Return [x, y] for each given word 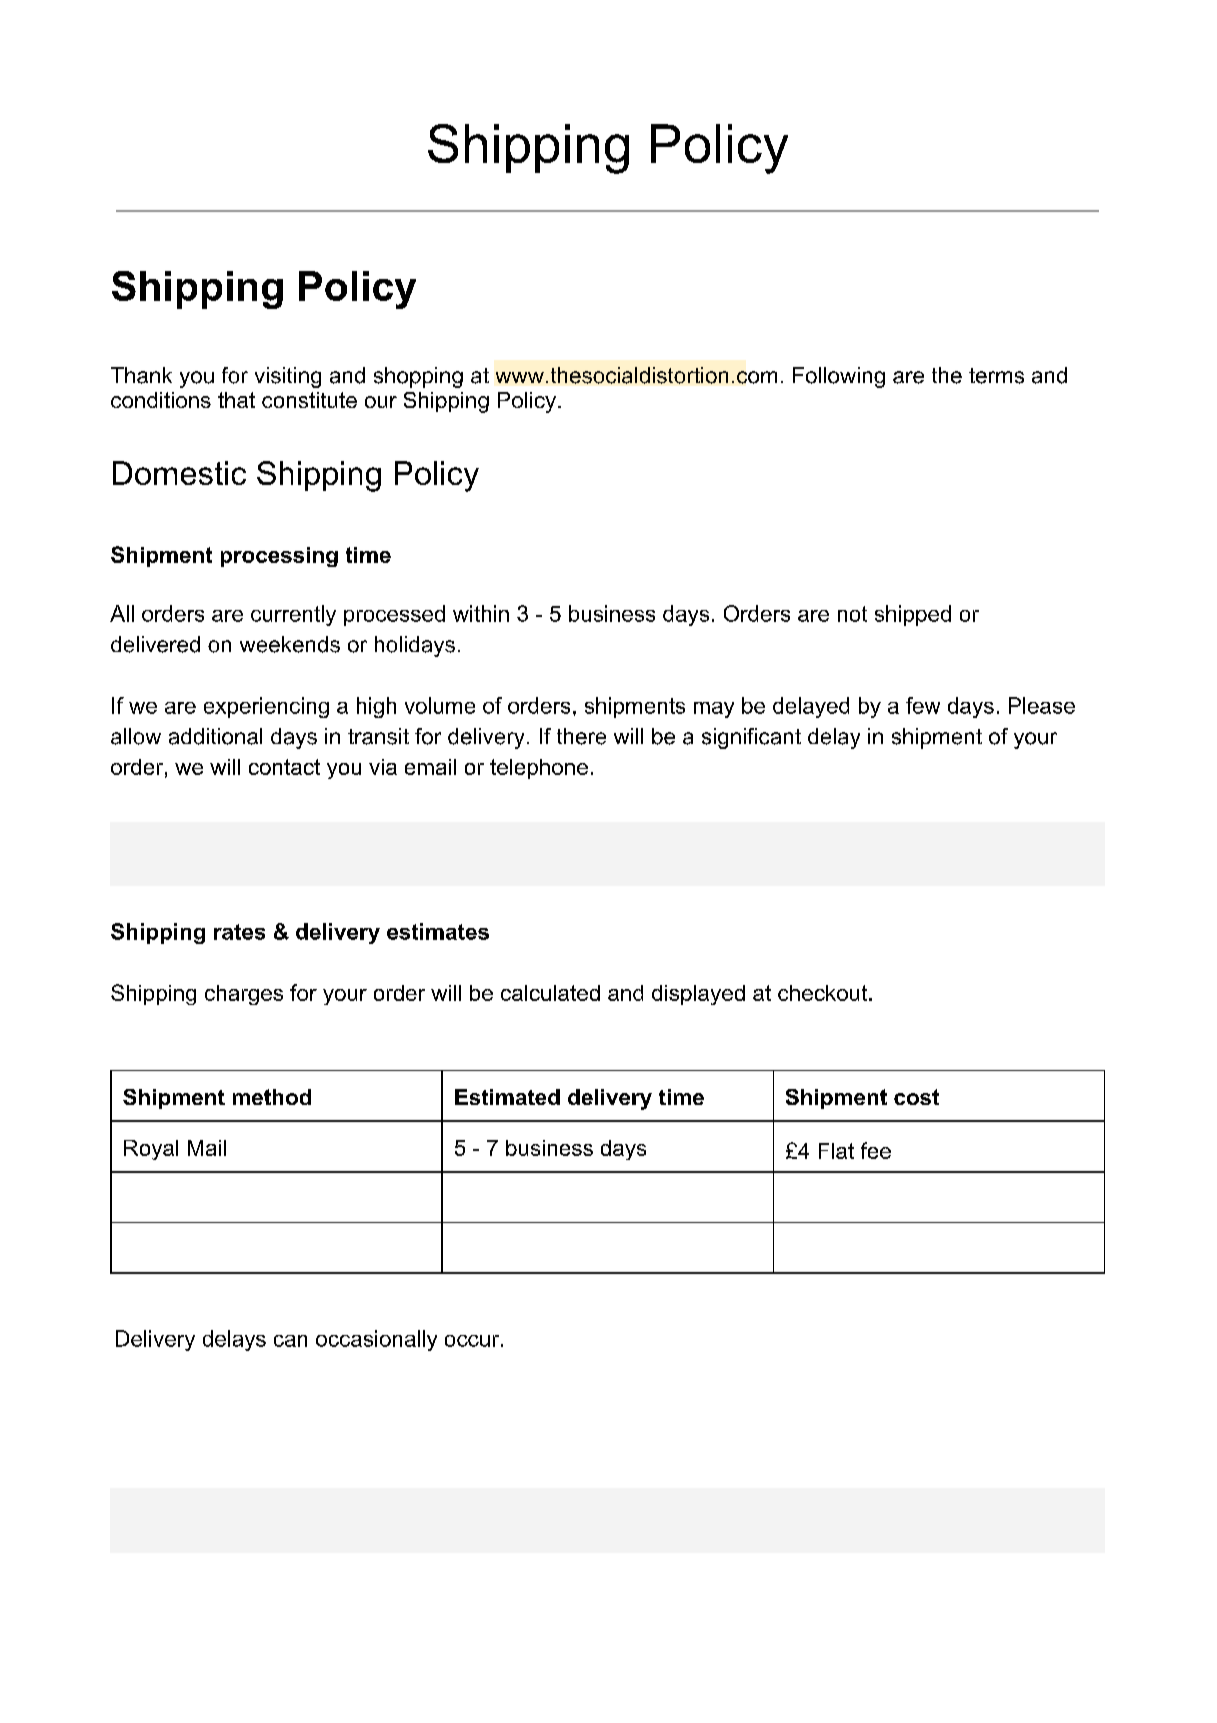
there [581, 736]
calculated [550, 993]
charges [244, 995]
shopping [418, 377]
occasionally [376, 1340]
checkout [822, 993]
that [236, 400]
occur [472, 1341]
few [923, 705]
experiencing [266, 707]
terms [996, 376]
